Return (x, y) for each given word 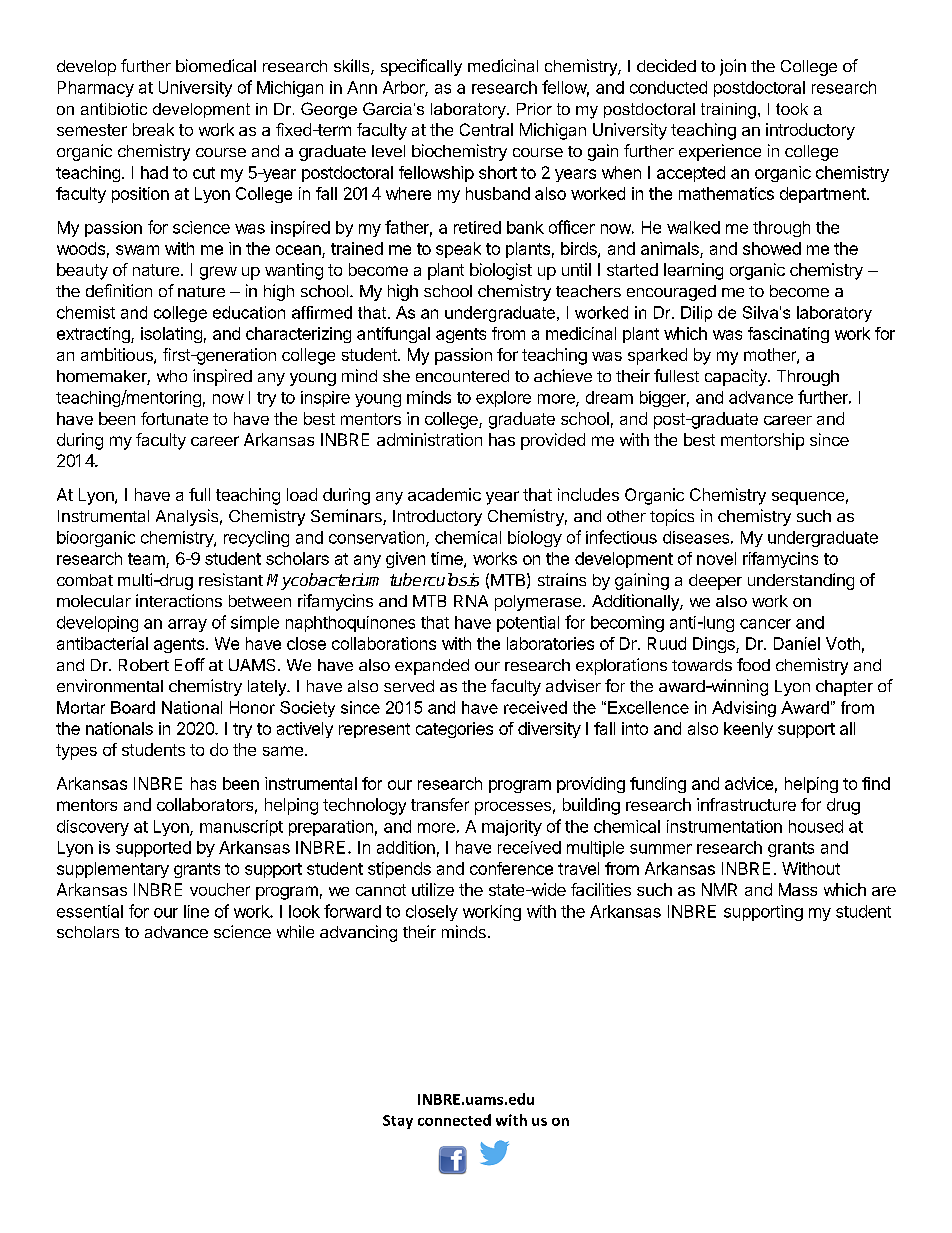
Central (486, 129)
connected (454, 1120)
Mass (798, 889)
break (153, 129)
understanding (801, 581)
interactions (179, 600)
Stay (398, 1122)
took (792, 109)
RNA (471, 601)
